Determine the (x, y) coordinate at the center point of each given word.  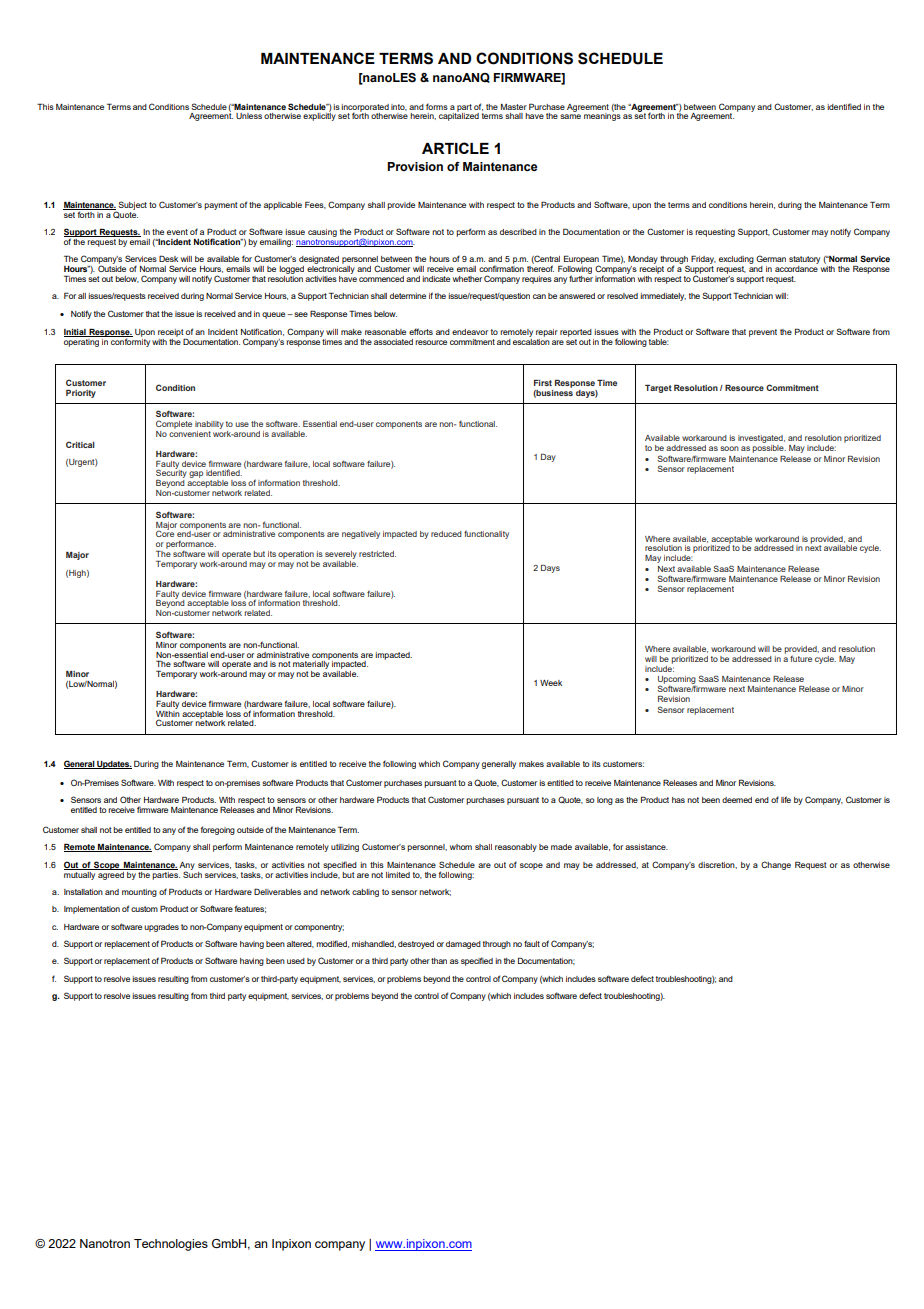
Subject (132, 205)
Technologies (171, 1245)
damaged (463, 945)
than (439, 961)
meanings (602, 116)
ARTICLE (455, 148)
